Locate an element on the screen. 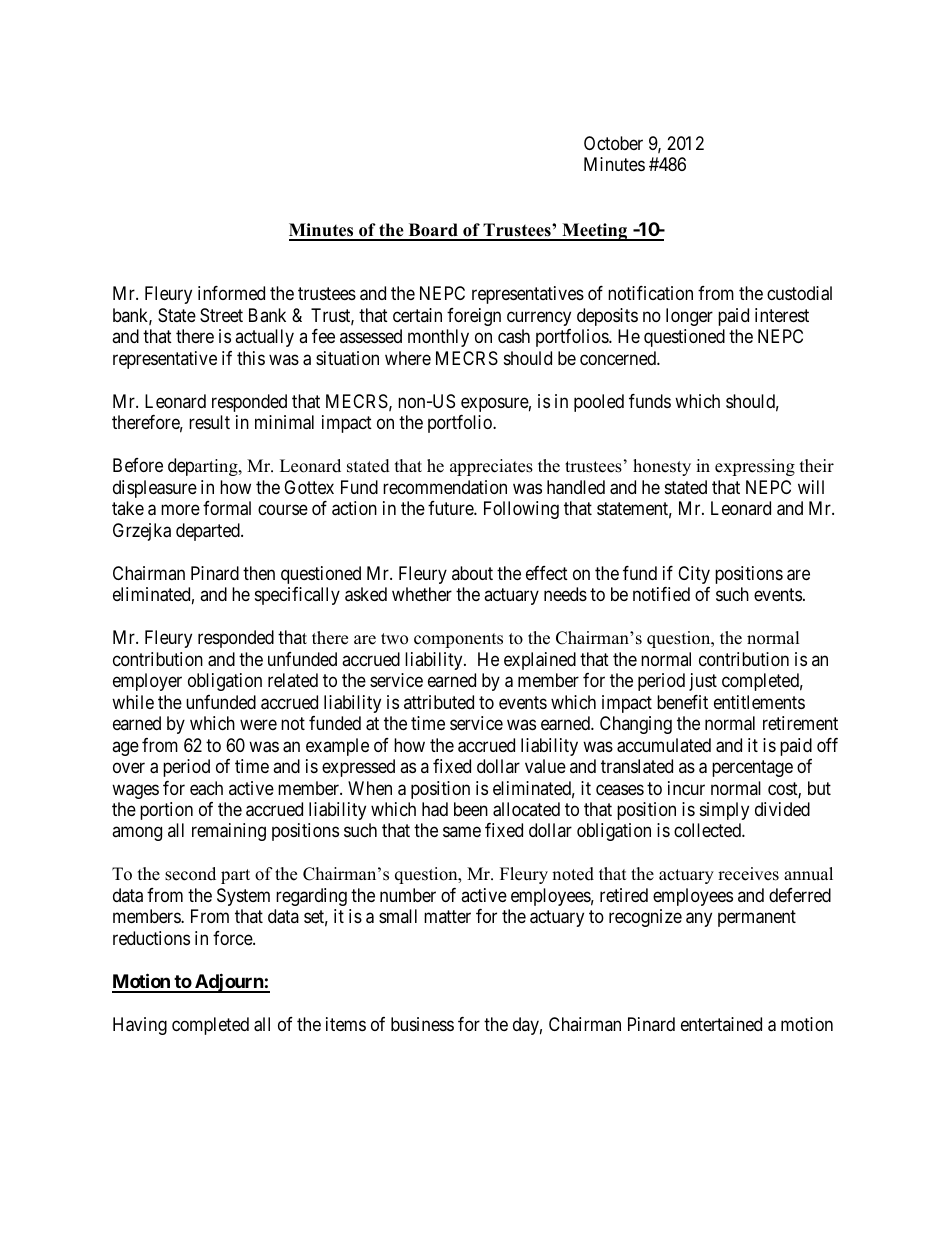 This screenshot has height=1233, width=952. October is located at coordinates (613, 143).
